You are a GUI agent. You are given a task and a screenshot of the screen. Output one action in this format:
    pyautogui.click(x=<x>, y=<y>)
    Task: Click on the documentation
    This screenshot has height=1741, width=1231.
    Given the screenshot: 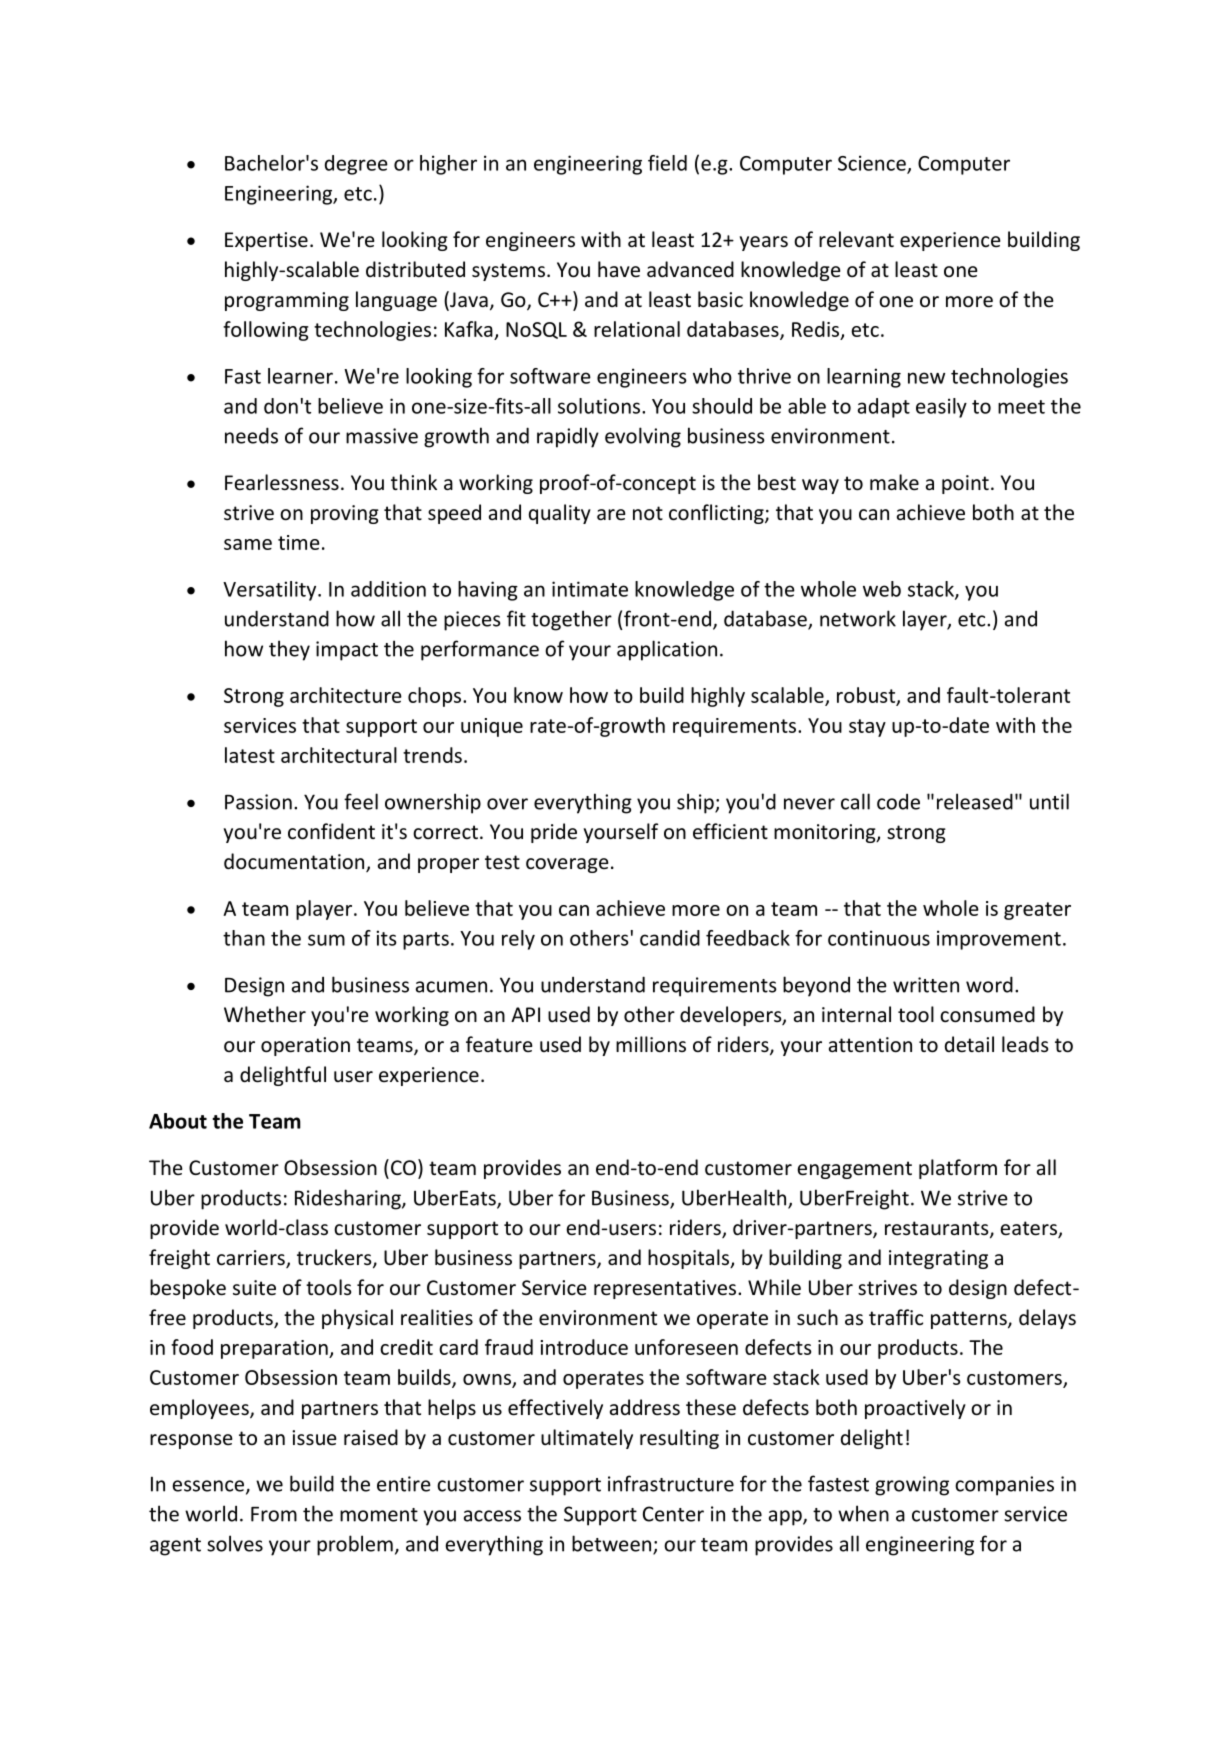 What is the action you would take?
    pyautogui.click(x=295, y=862)
